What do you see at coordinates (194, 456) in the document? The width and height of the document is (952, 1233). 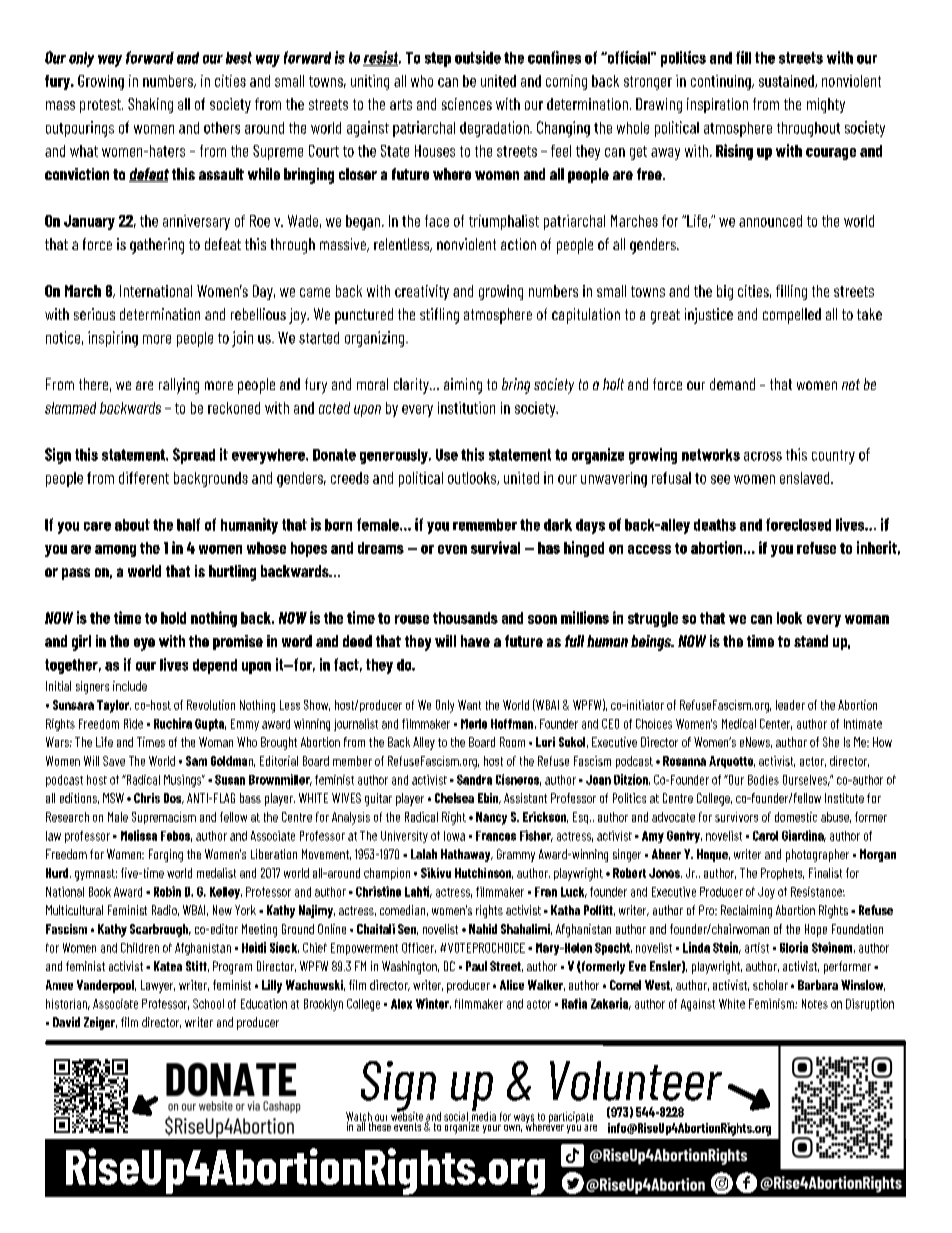 I see `Spread` at bounding box center [194, 456].
